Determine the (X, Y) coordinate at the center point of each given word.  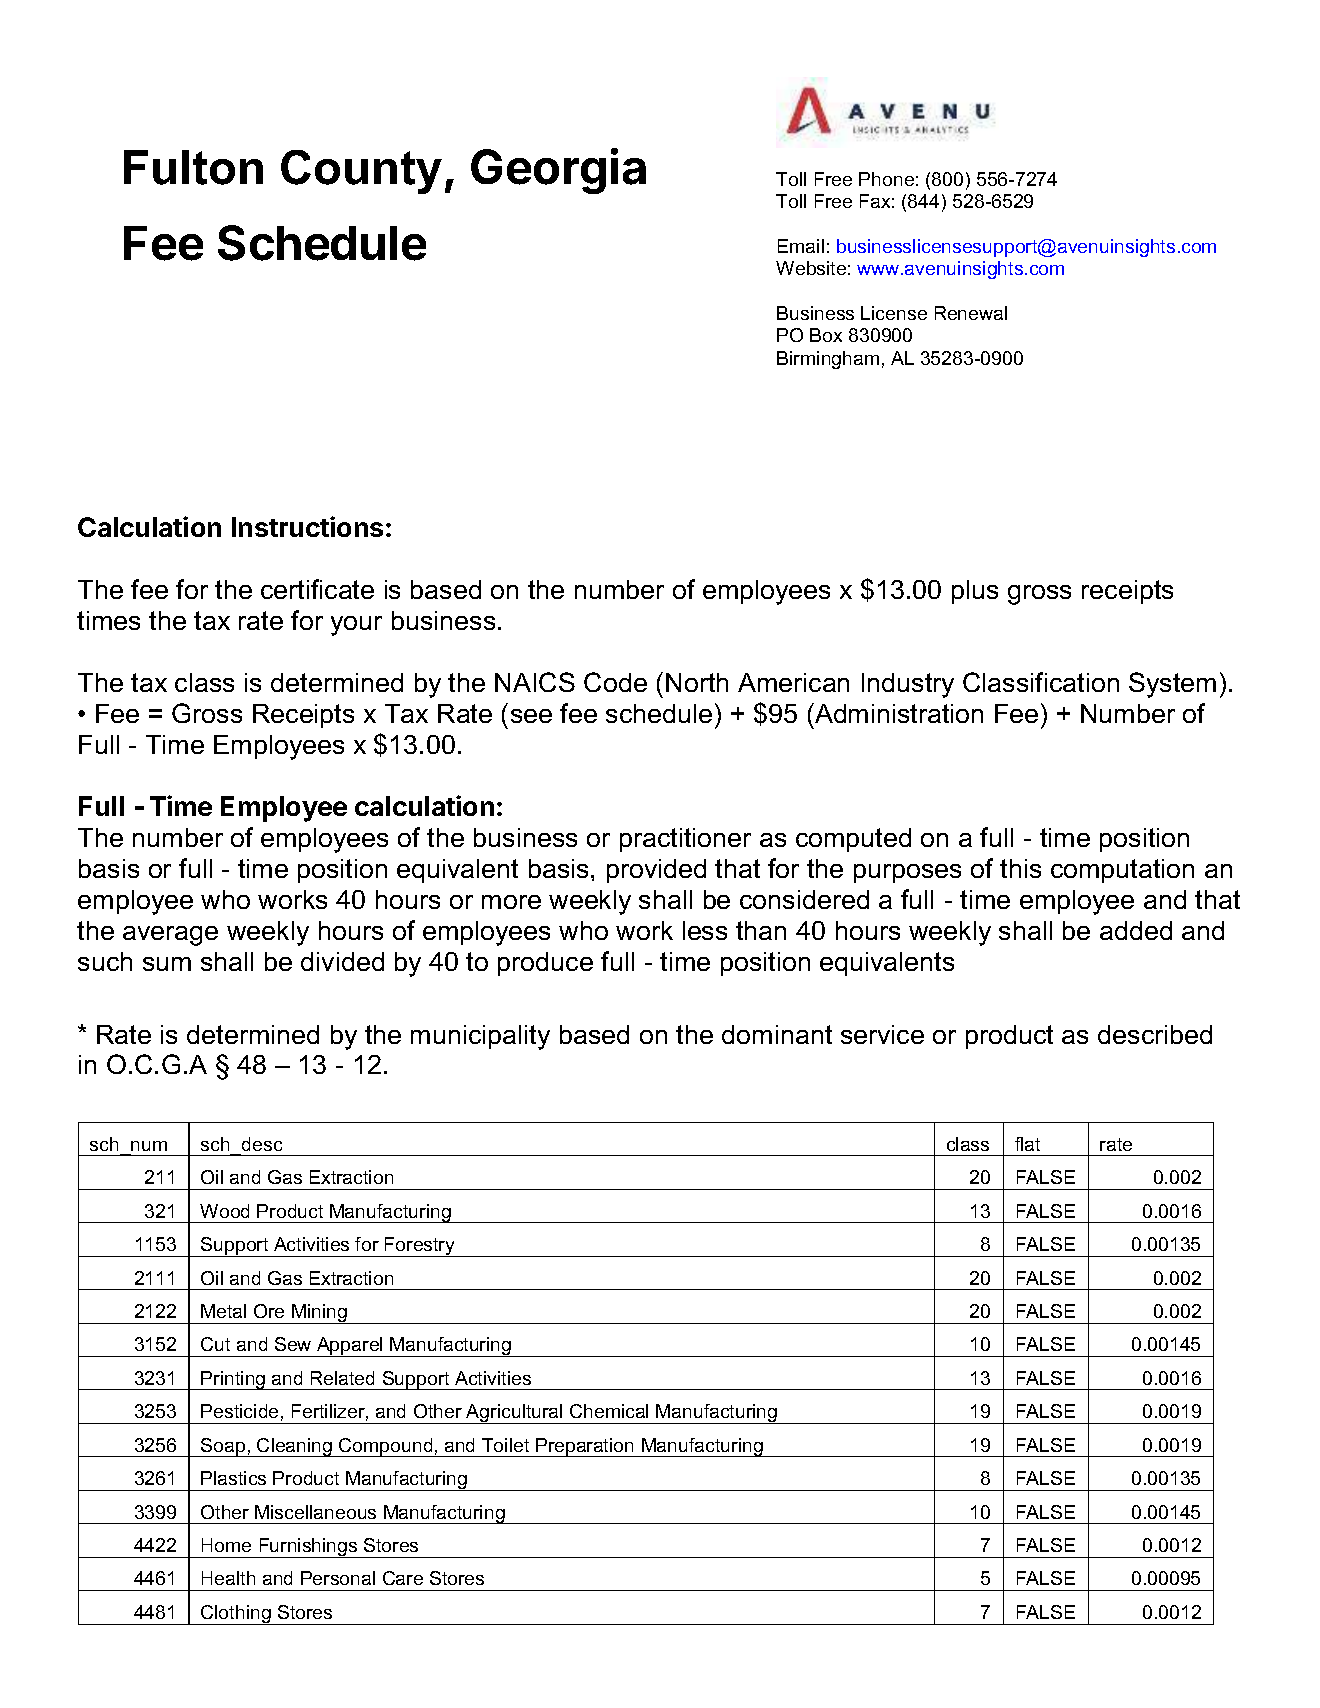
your (356, 626)
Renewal (971, 313)
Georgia (558, 171)
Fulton (193, 167)
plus (975, 592)
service (882, 1034)
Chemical (609, 1411)
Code (615, 682)
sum (167, 964)
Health (228, 1578)
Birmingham (828, 360)
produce (545, 964)
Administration (898, 713)
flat (1027, 1144)
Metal (223, 1311)
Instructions (307, 526)
